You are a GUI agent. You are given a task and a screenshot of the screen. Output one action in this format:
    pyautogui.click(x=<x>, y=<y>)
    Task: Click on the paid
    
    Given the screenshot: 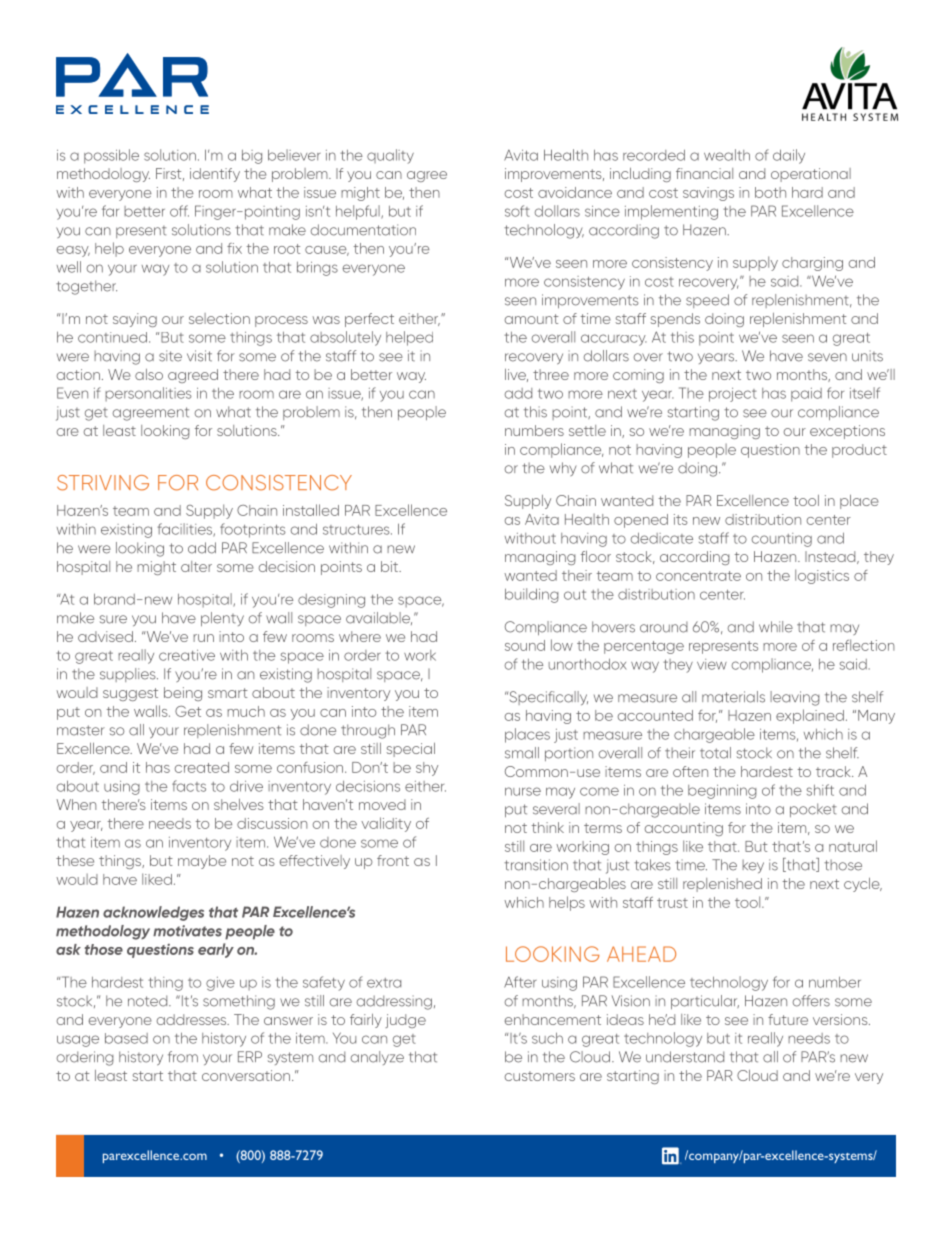 What is the action you would take?
    pyautogui.click(x=806, y=395)
